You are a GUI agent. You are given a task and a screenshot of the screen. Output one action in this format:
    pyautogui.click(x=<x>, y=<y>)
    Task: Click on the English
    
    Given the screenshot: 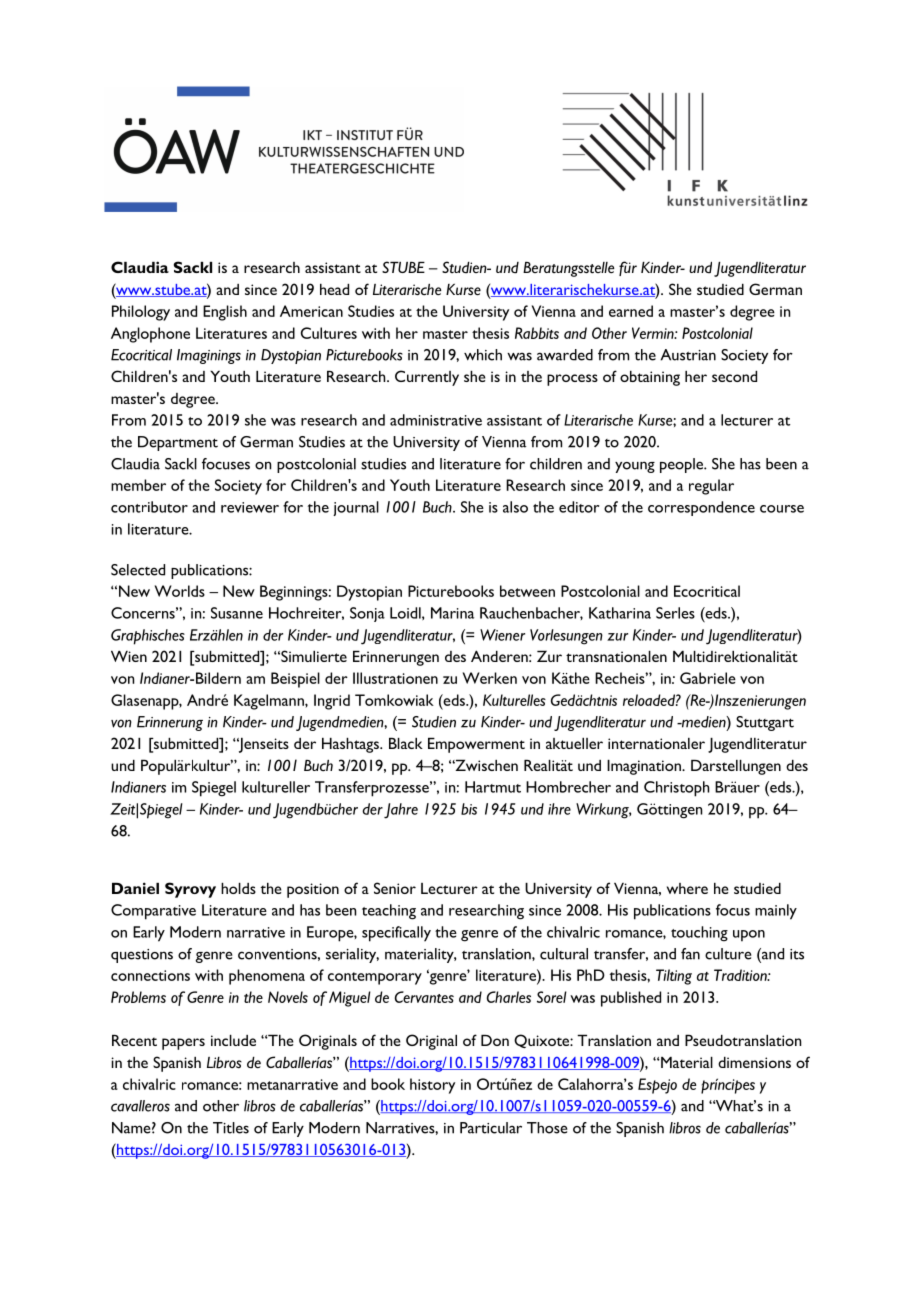 What is the action you would take?
    pyautogui.click(x=225, y=313)
